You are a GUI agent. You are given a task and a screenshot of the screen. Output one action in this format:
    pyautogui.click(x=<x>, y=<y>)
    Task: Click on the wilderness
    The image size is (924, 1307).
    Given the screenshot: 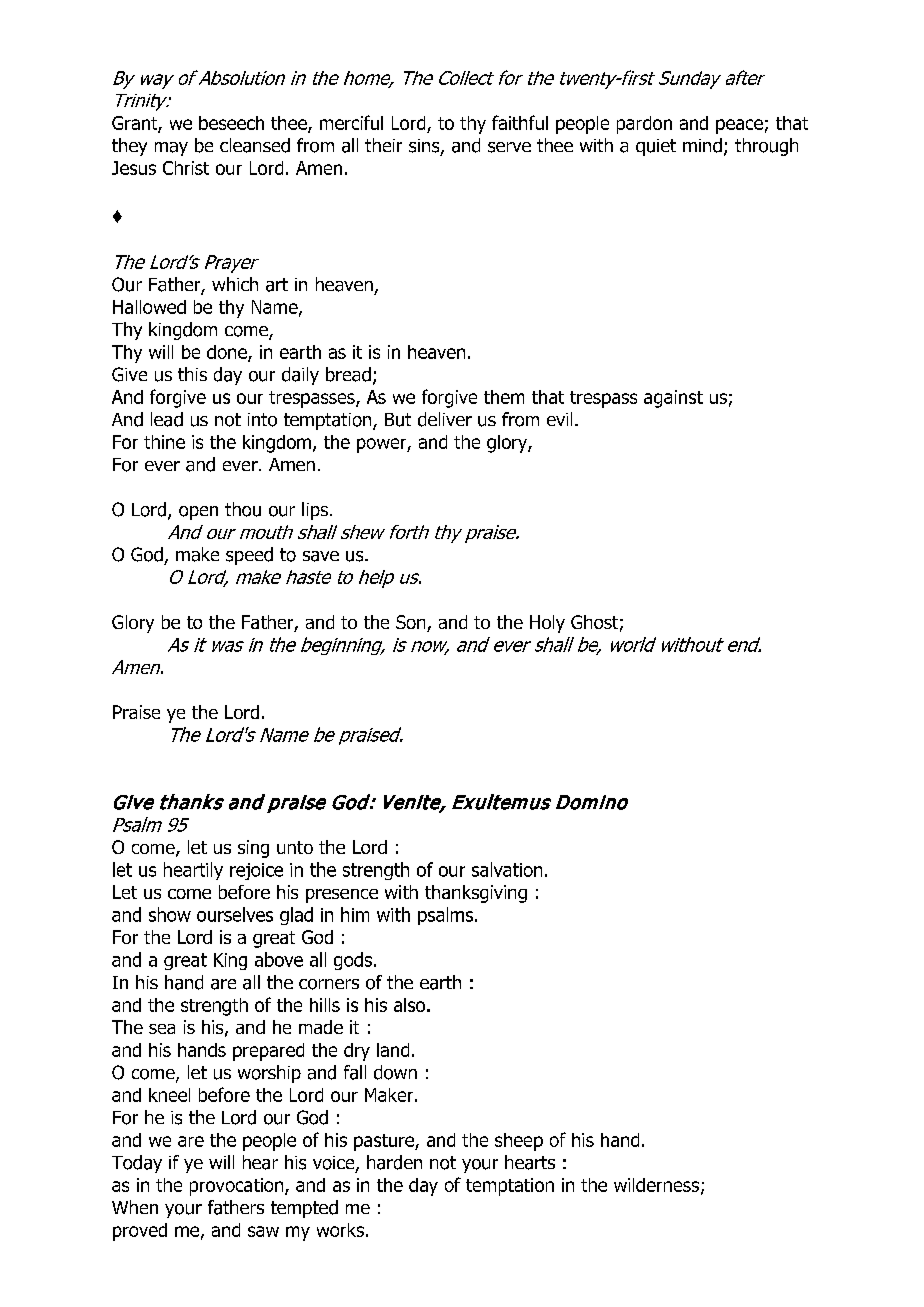 What is the action you would take?
    pyautogui.click(x=658, y=1186)
